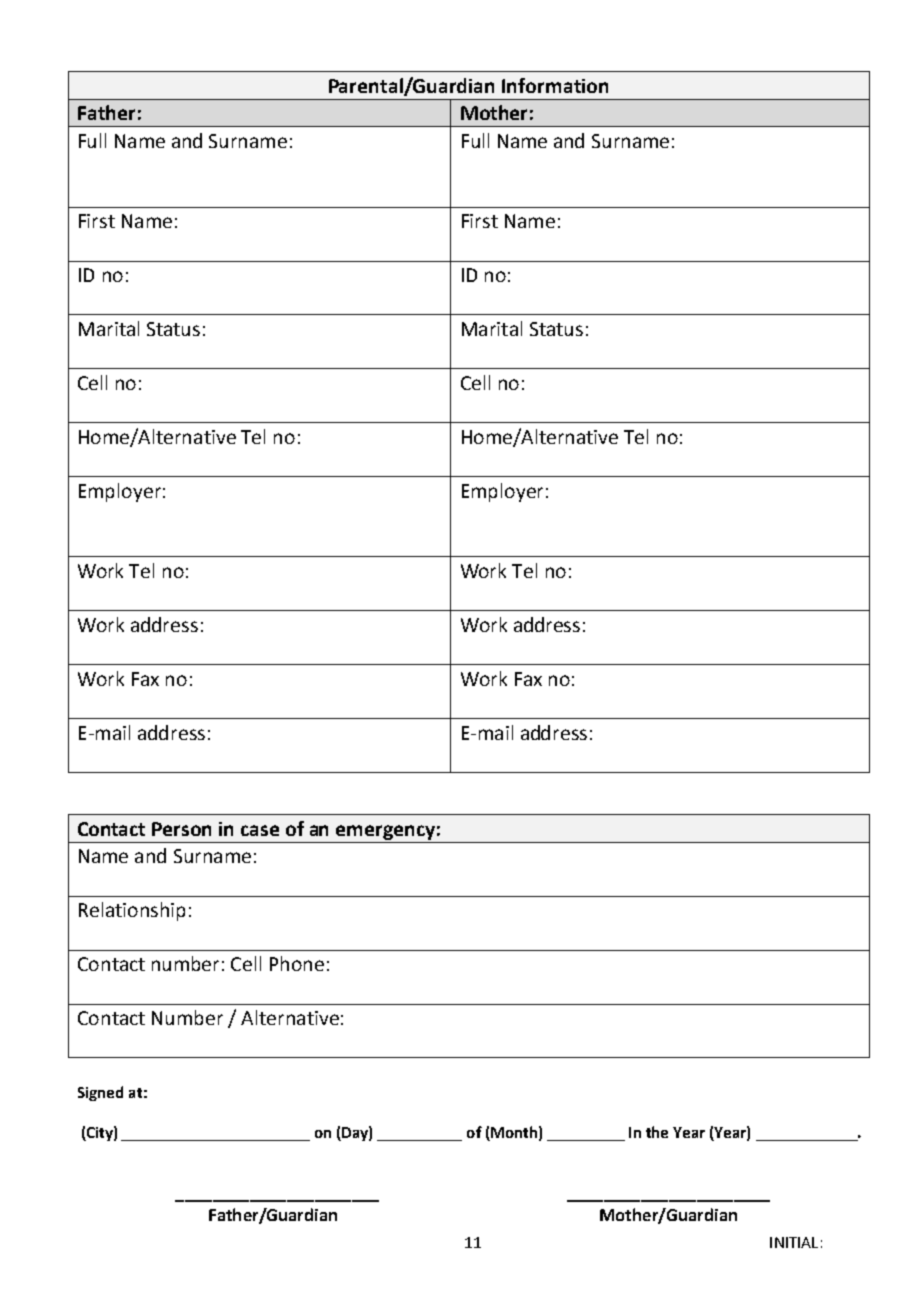 The width and height of the screenshot is (924, 1308). I want to click on Person, so click(181, 829).
